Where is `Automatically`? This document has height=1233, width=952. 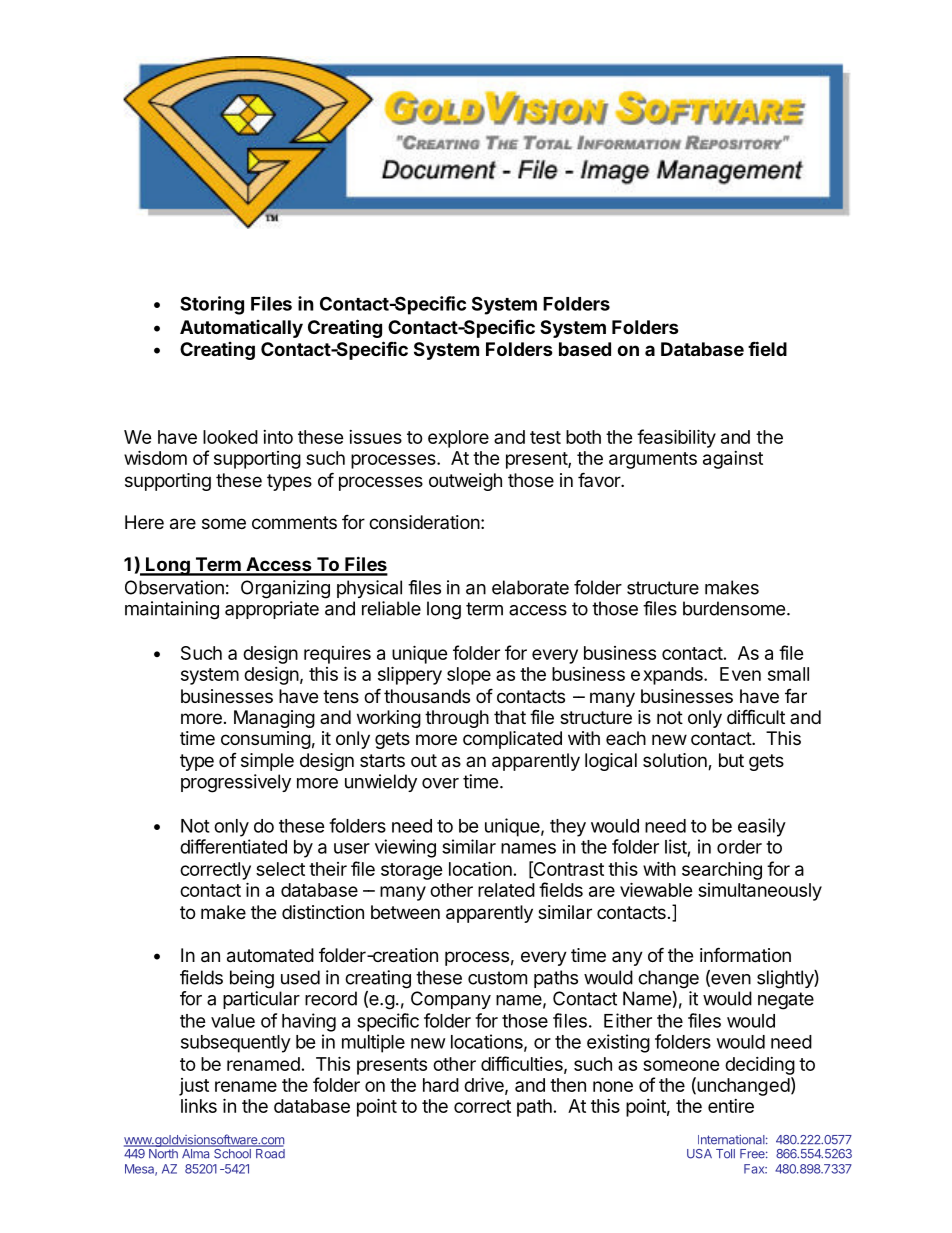 Automatically is located at coordinates (241, 329).
